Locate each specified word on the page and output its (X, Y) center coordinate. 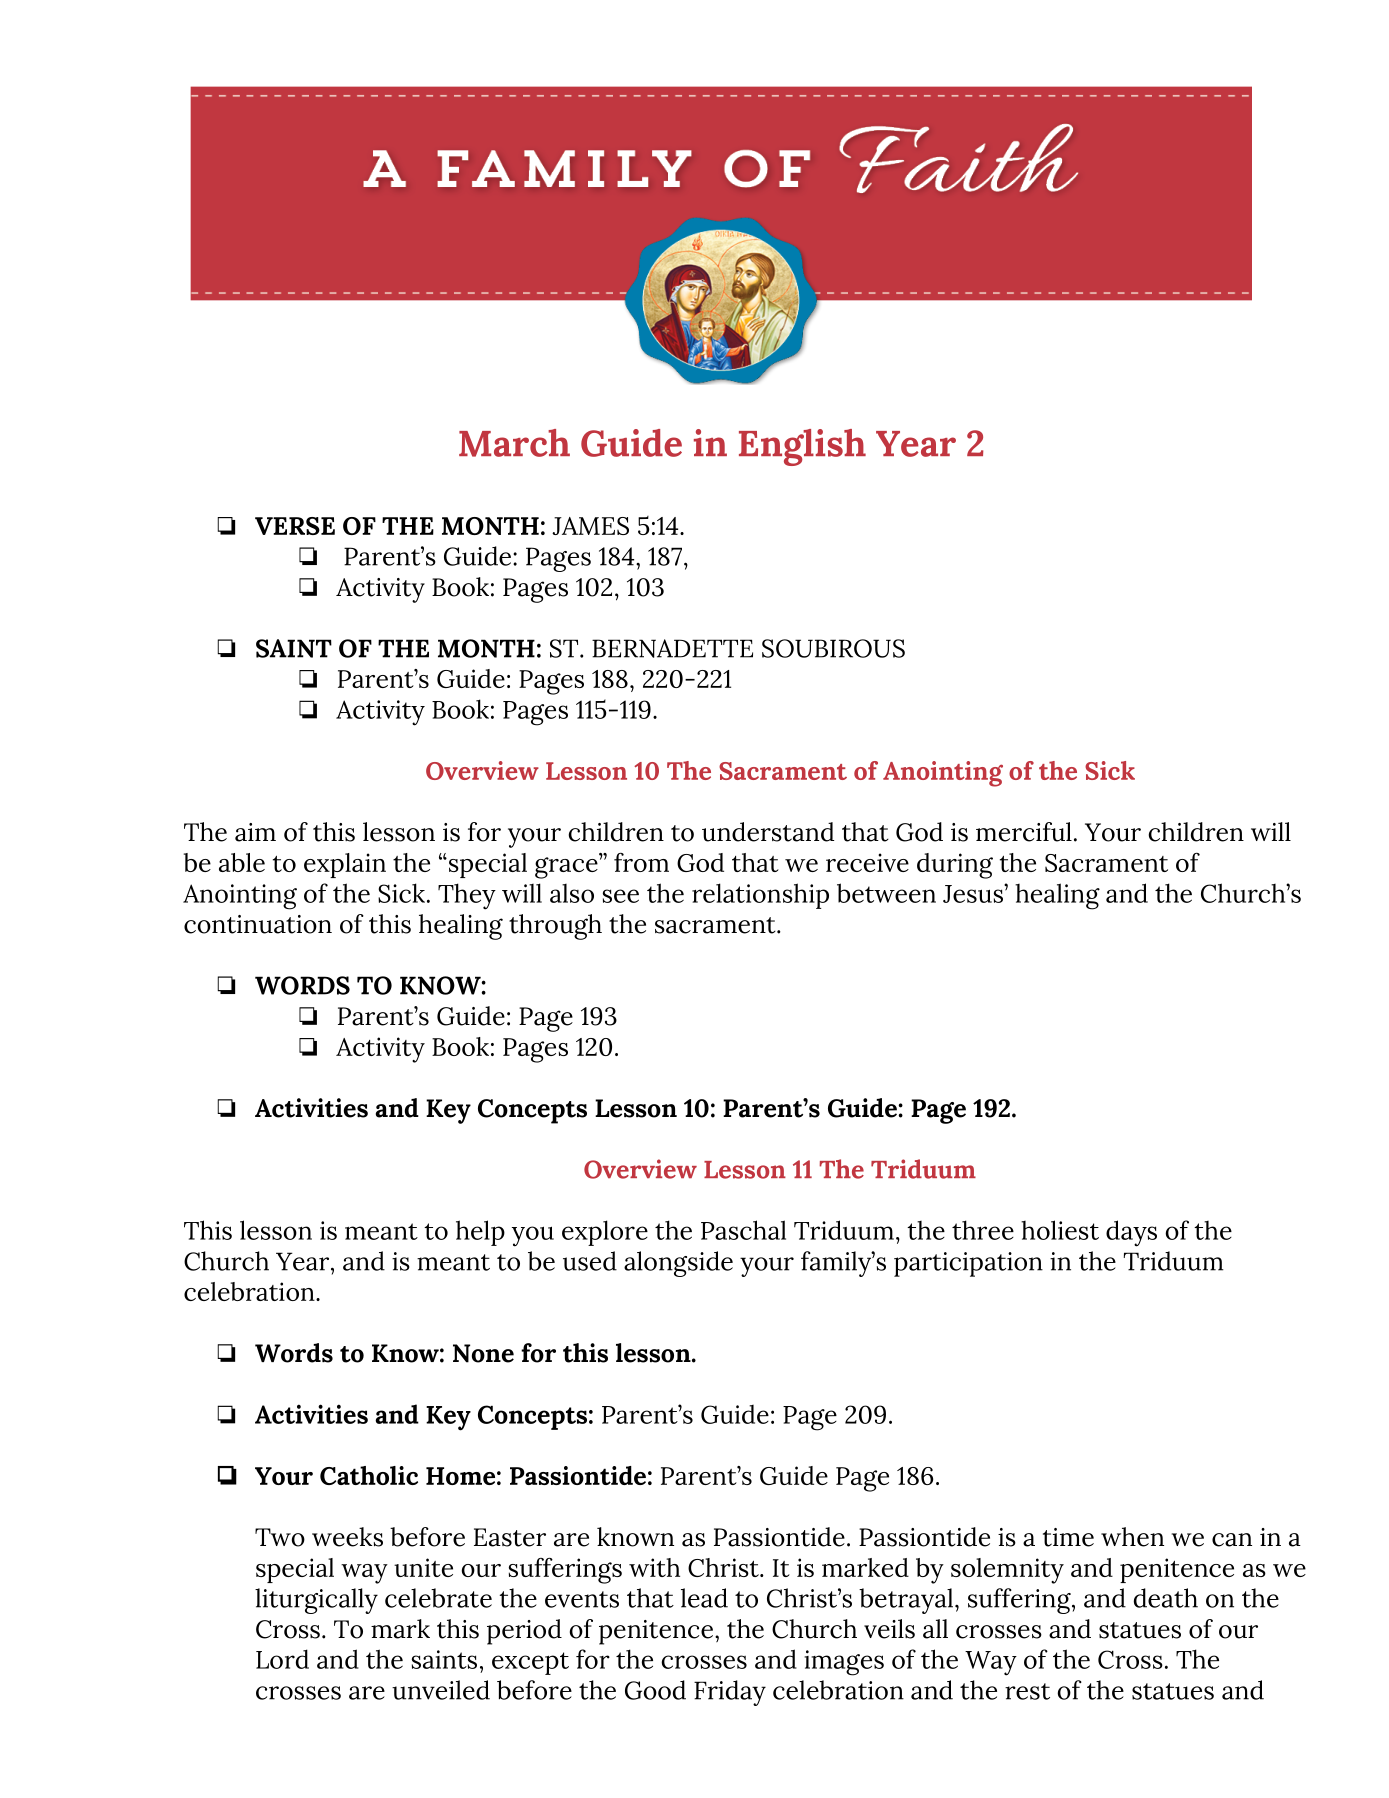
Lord (282, 1659)
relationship (760, 896)
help (480, 1233)
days (1131, 1233)
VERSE (295, 526)
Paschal (743, 1230)
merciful (1024, 832)
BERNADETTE (672, 648)
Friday (730, 1693)
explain (345, 865)
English (802, 447)
